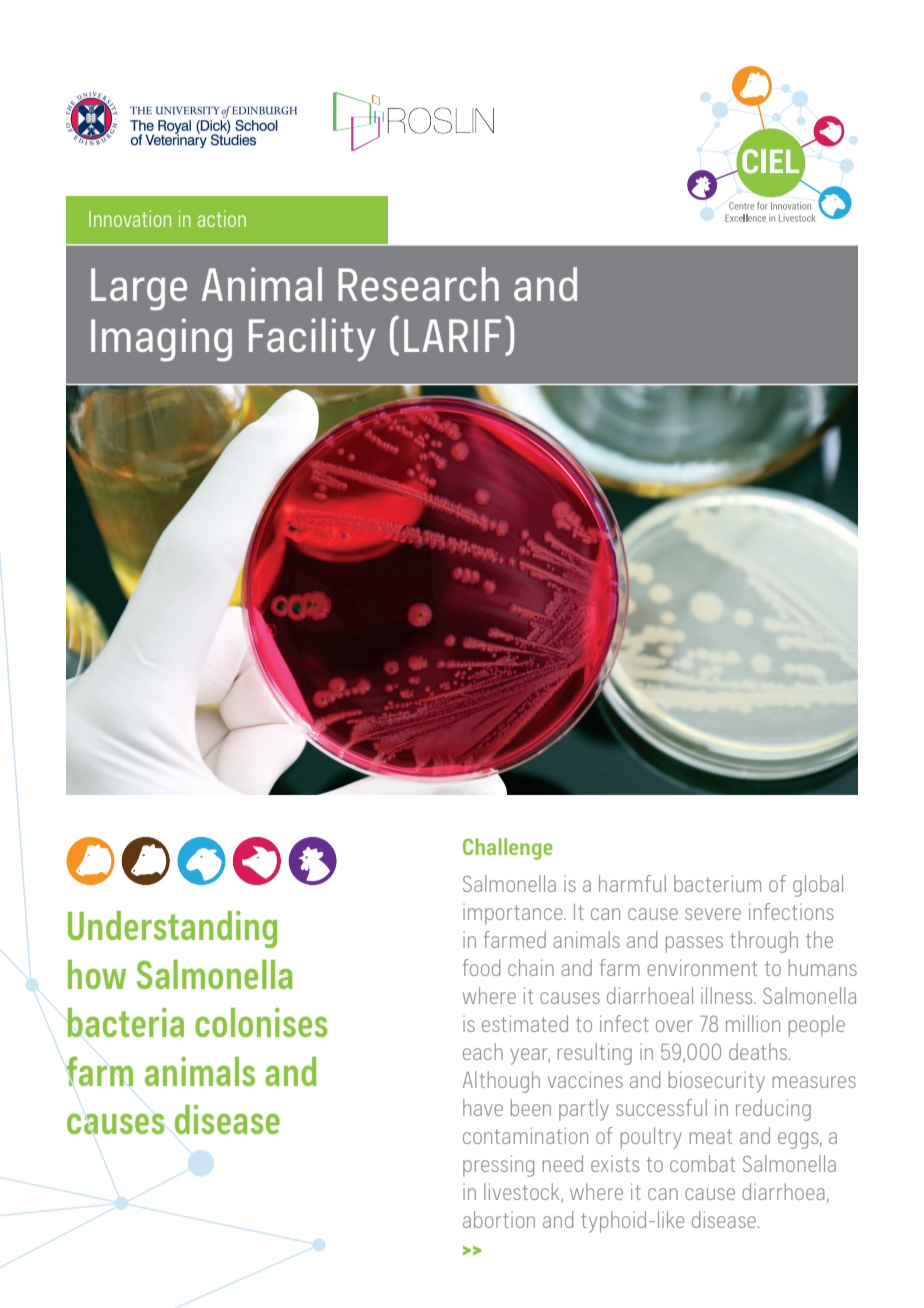 This page has width=924, height=1308. Describe the element at coordinates (172, 929) in the page. I see `Understanding` at that location.
